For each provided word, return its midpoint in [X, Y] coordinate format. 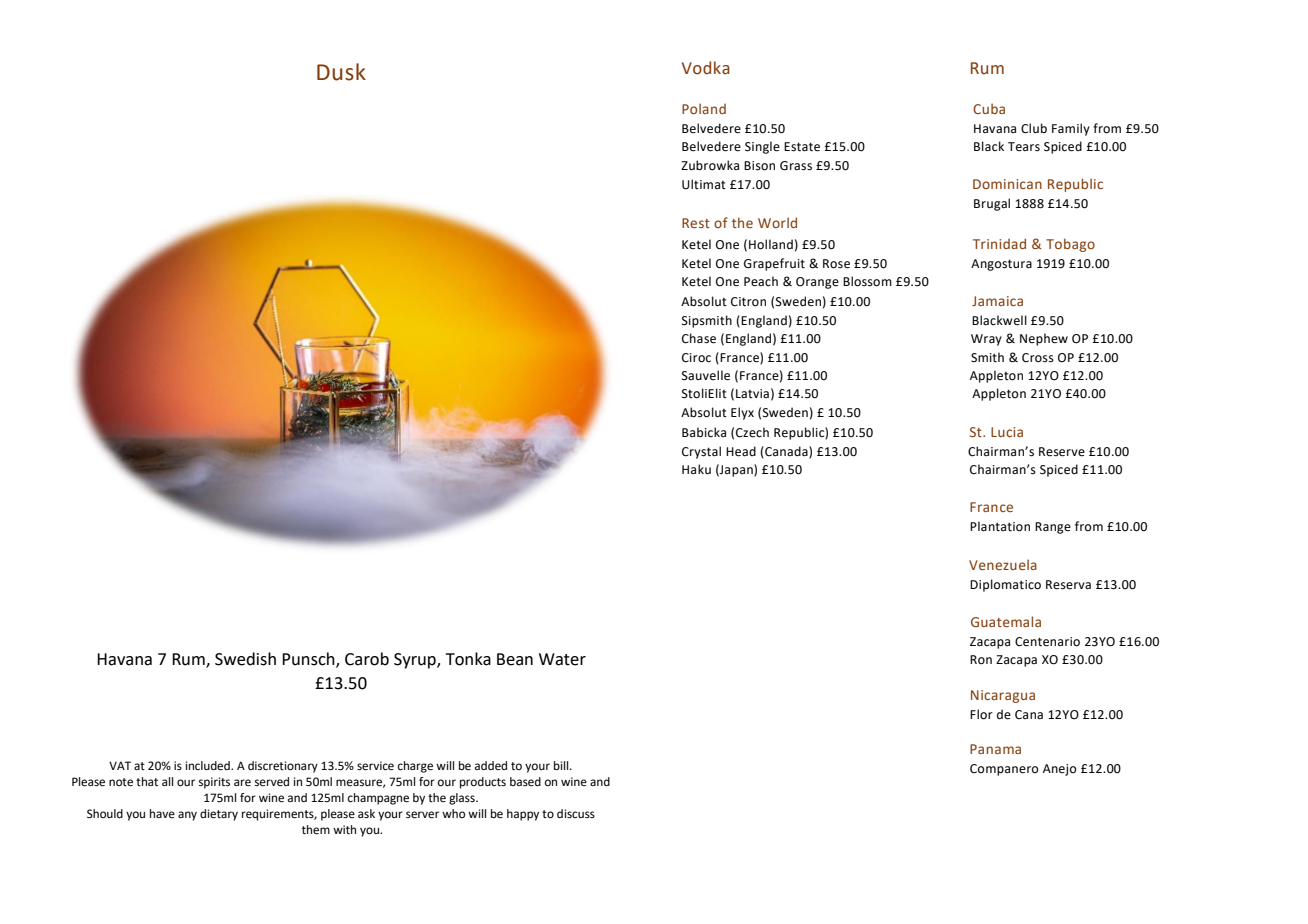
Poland [704, 108]
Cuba [989, 108]
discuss [576, 813]
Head [741, 451]
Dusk [341, 72]
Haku [696, 469]
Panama [995, 749]
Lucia [1007, 432]
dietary [219, 815]
